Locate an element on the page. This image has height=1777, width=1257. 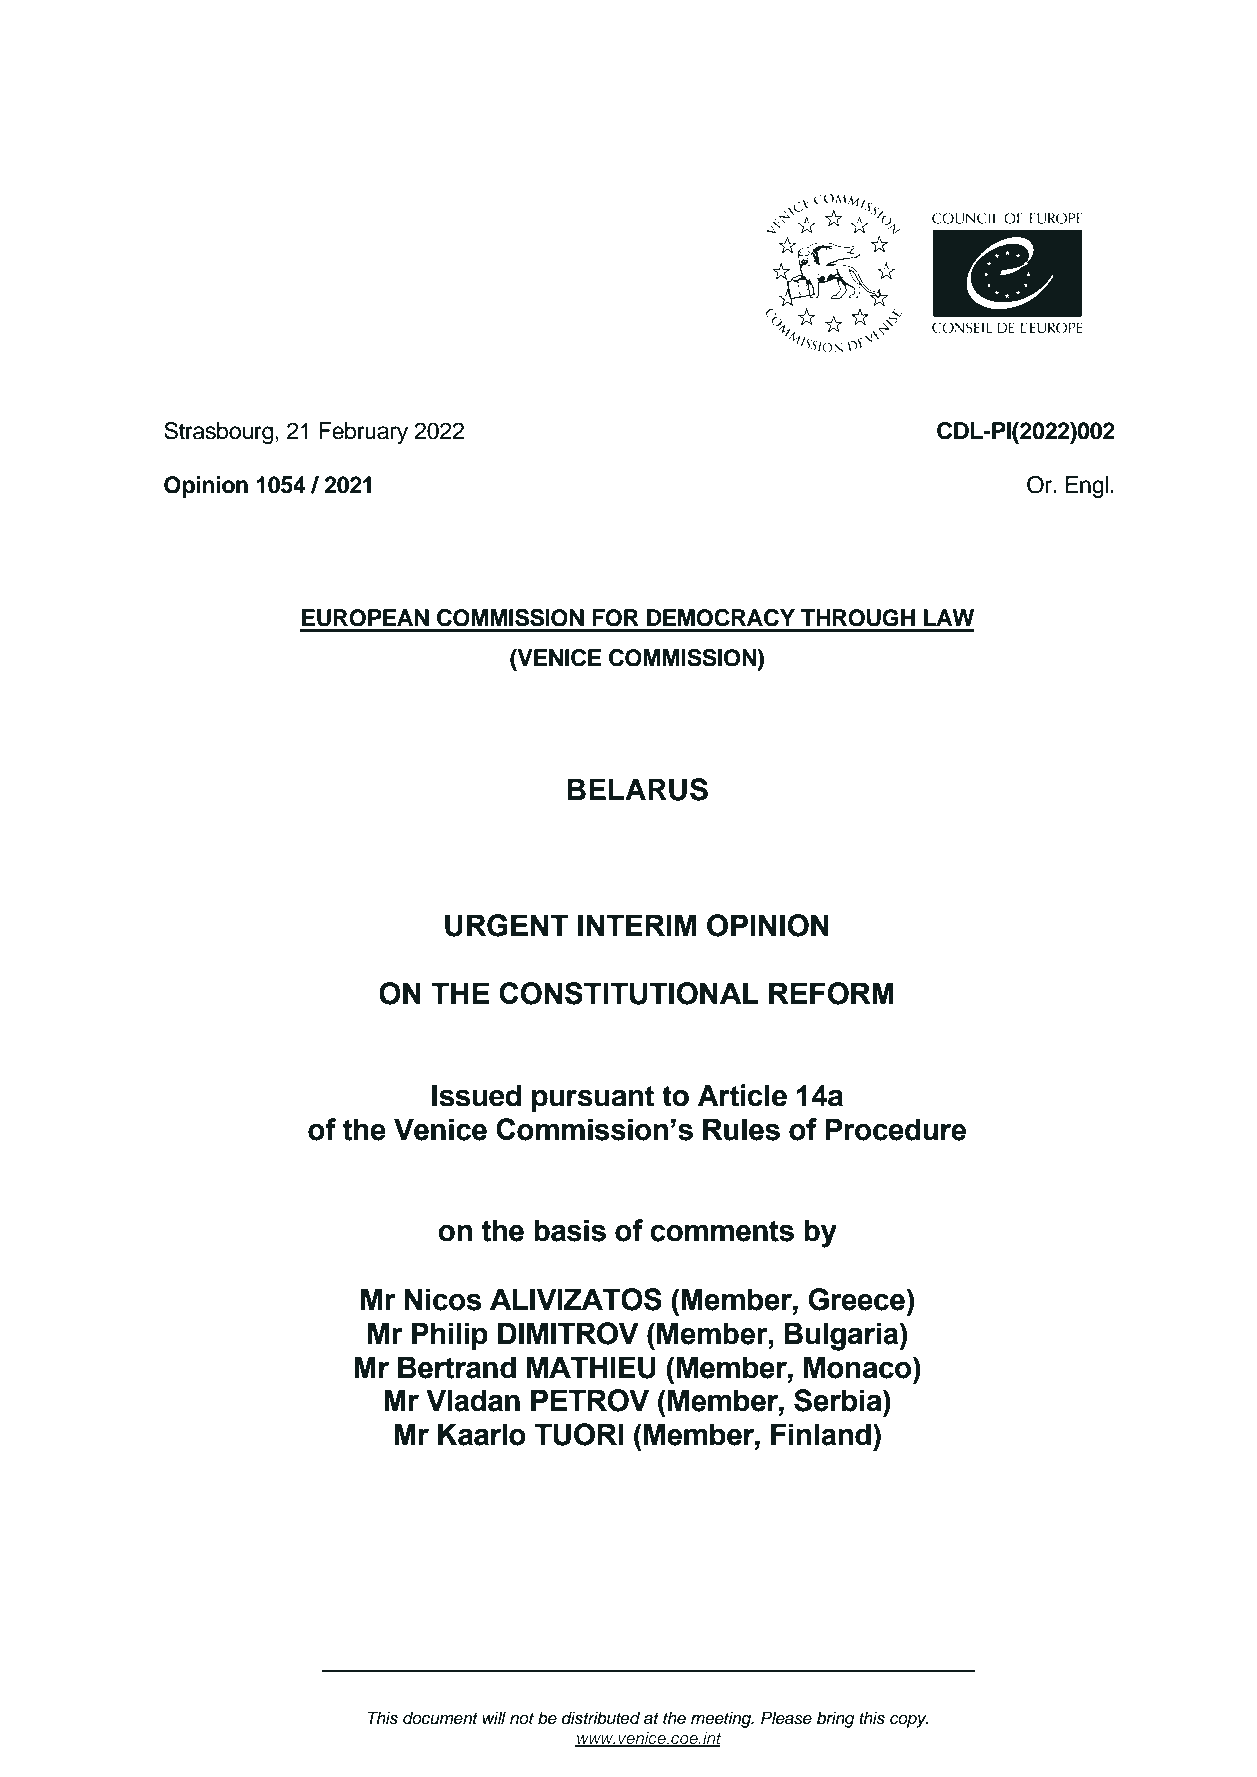
Procedure is located at coordinates (895, 1129).
